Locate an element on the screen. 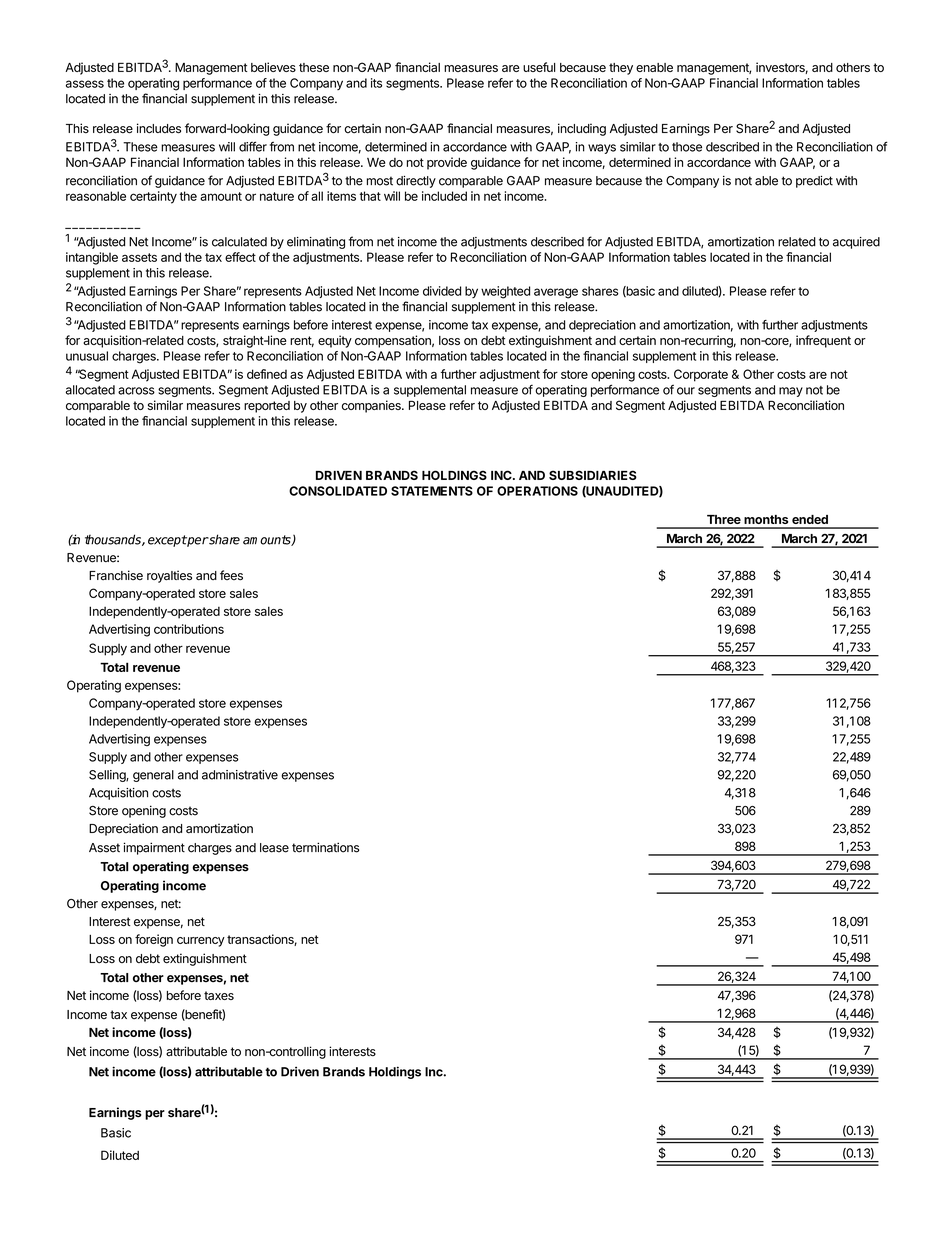  currency is located at coordinates (201, 942).
